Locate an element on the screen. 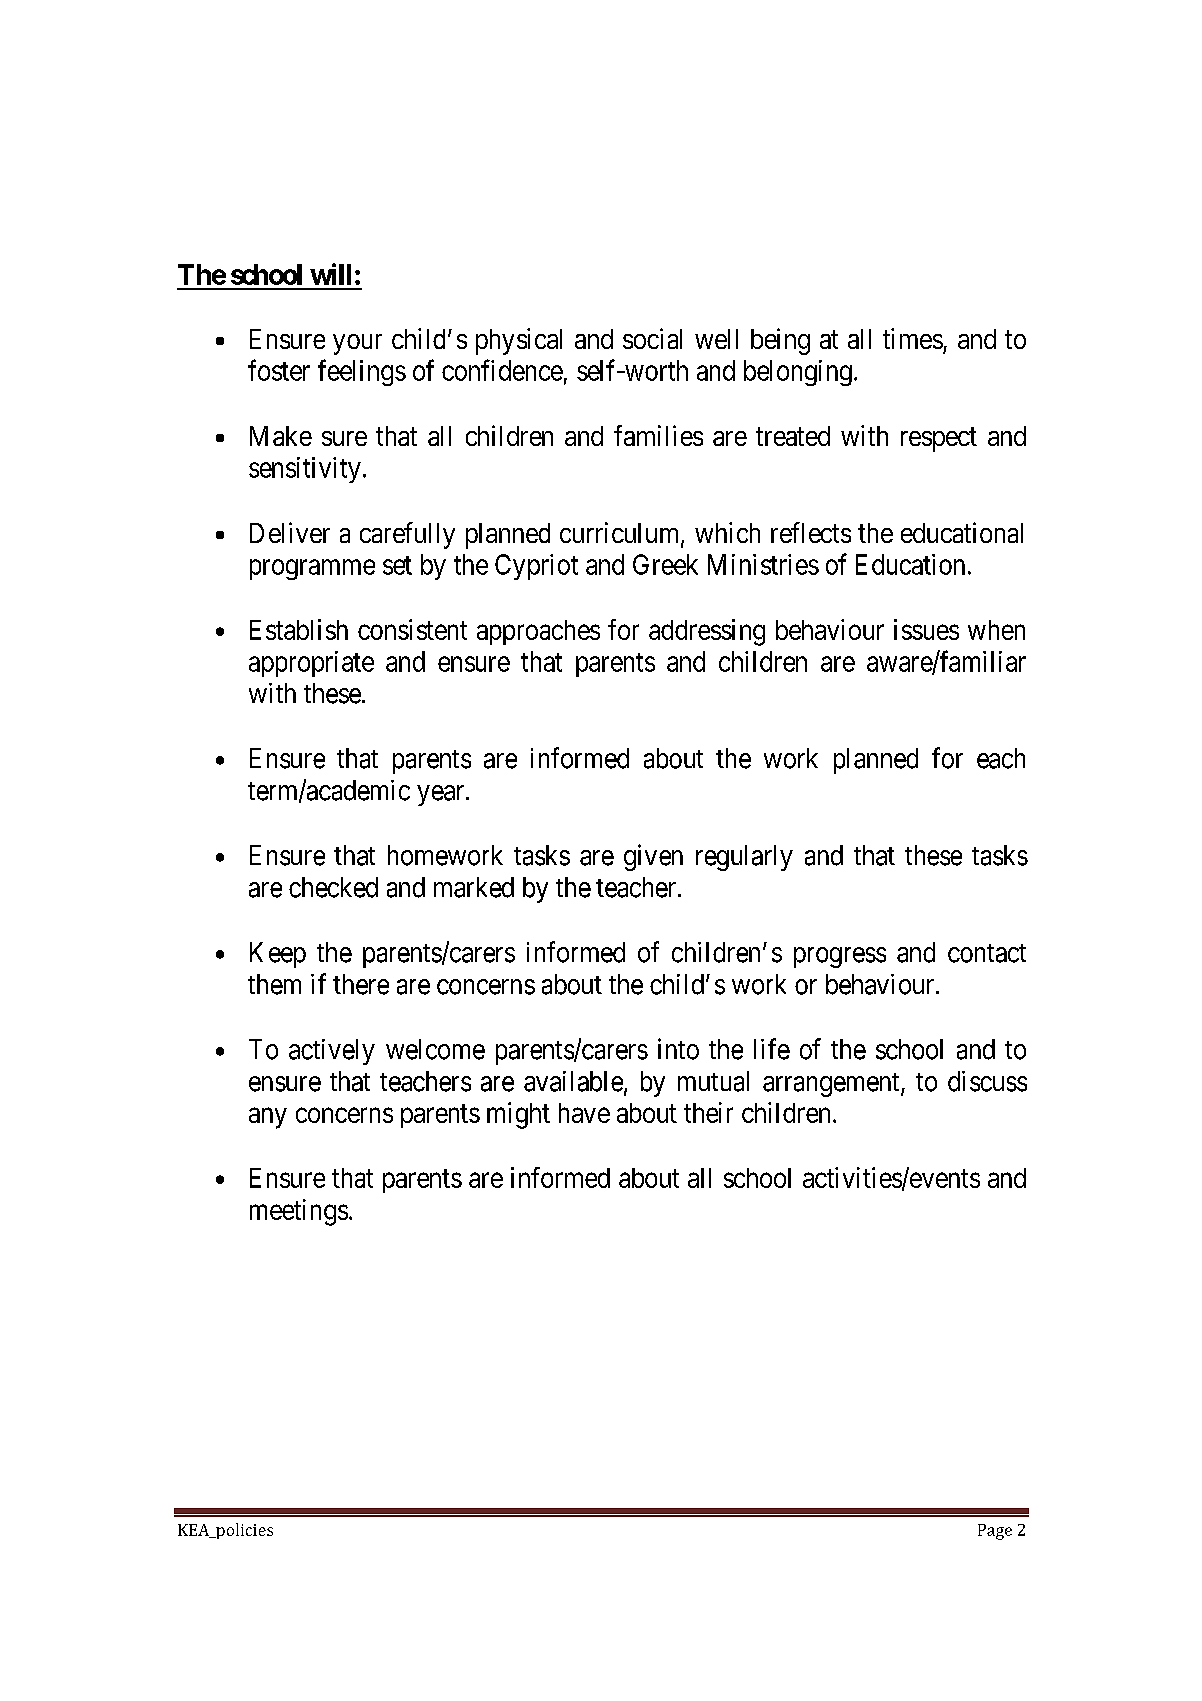 This screenshot has height=1701, width=1202. meetings is located at coordinates (299, 1212).
